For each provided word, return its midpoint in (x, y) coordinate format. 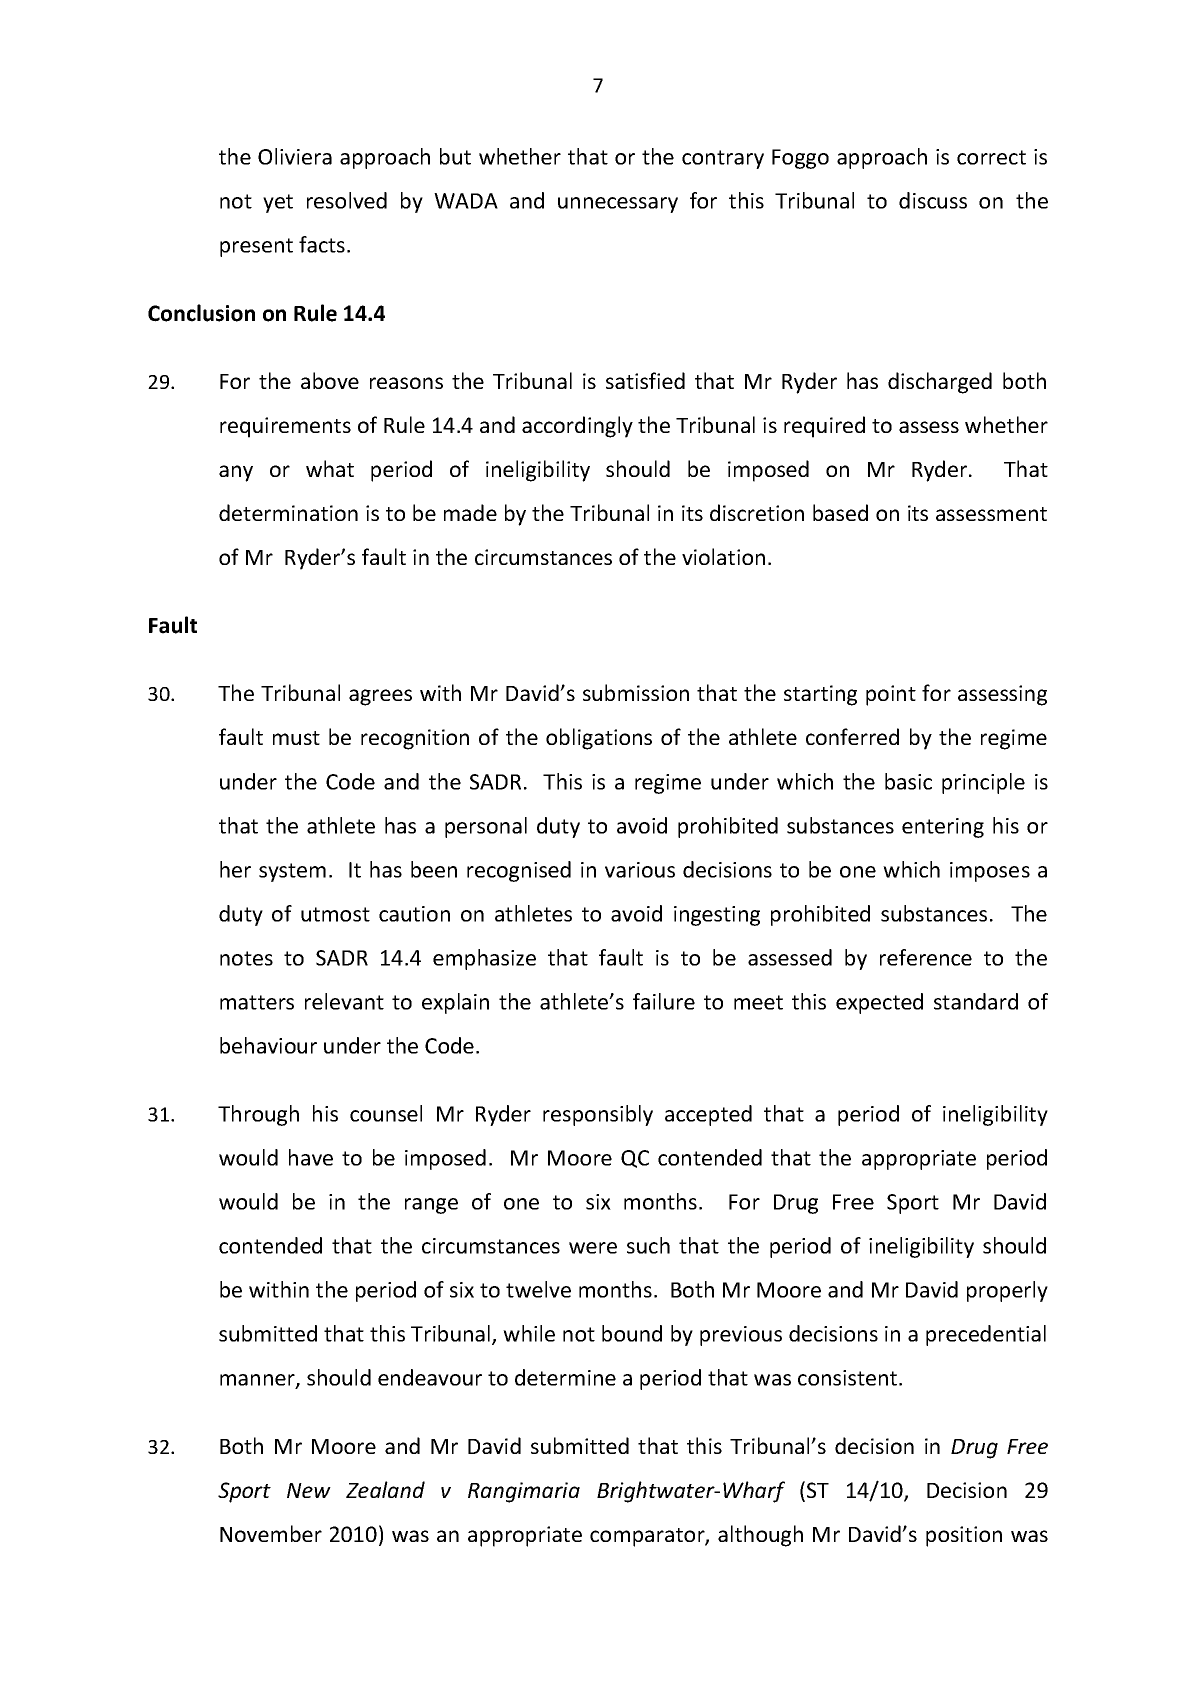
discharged (940, 383)
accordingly (577, 427)
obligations (599, 739)
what (330, 468)
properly (1007, 1291)
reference (926, 957)
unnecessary (618, 205)
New (309, 1490)
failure (664, 1001)
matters (257, 1002)
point (891, 695)
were (593, 1248)
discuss (933, 200)
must (296, 738)
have (311, 1157)
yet (278, 203)
